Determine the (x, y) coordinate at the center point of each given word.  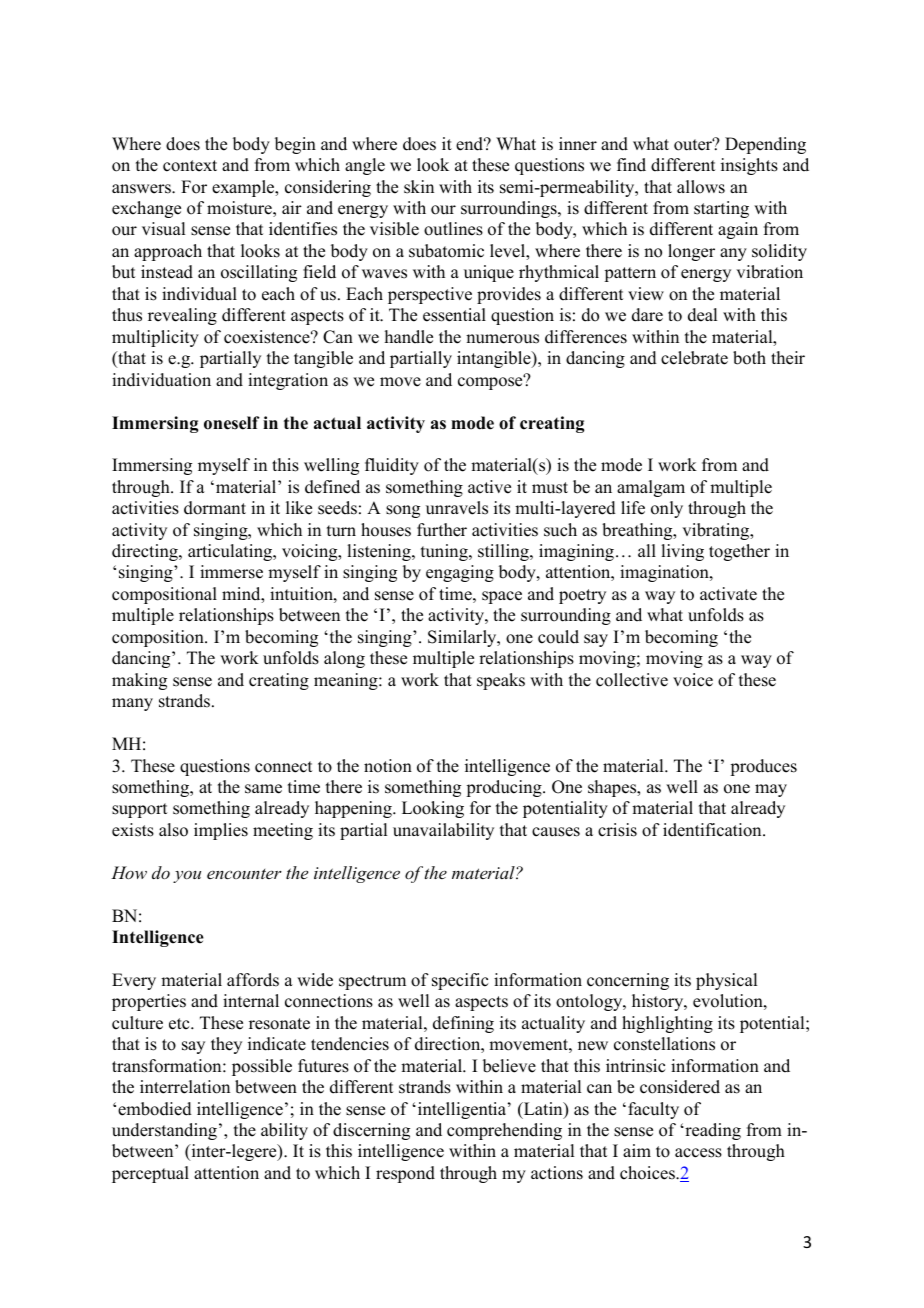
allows (701, 187)
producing (505, 788)
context (190, 166)
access (698, 1153)
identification (713, 830)
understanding (164, 1131)
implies (221, 831)
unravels (457, 508)
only (667, 509)
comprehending (504, 1131)
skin (419, 187)
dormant (215, 508)
